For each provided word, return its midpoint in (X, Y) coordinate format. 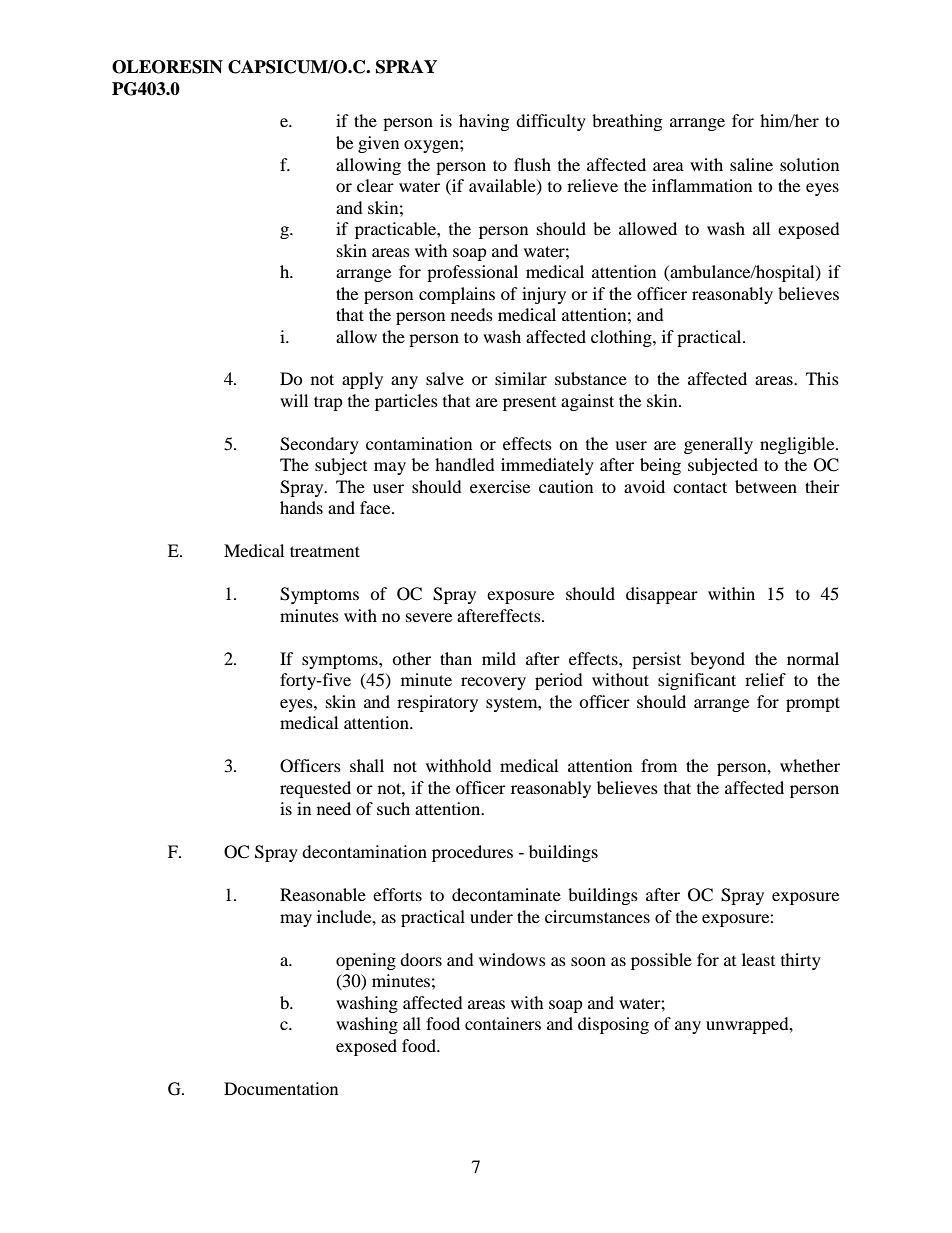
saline (751, 164)
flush (532, 164)
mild (499, 658)
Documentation (281, 1088)
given (378, 144)
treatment (325, 551)
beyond (717, 660)
